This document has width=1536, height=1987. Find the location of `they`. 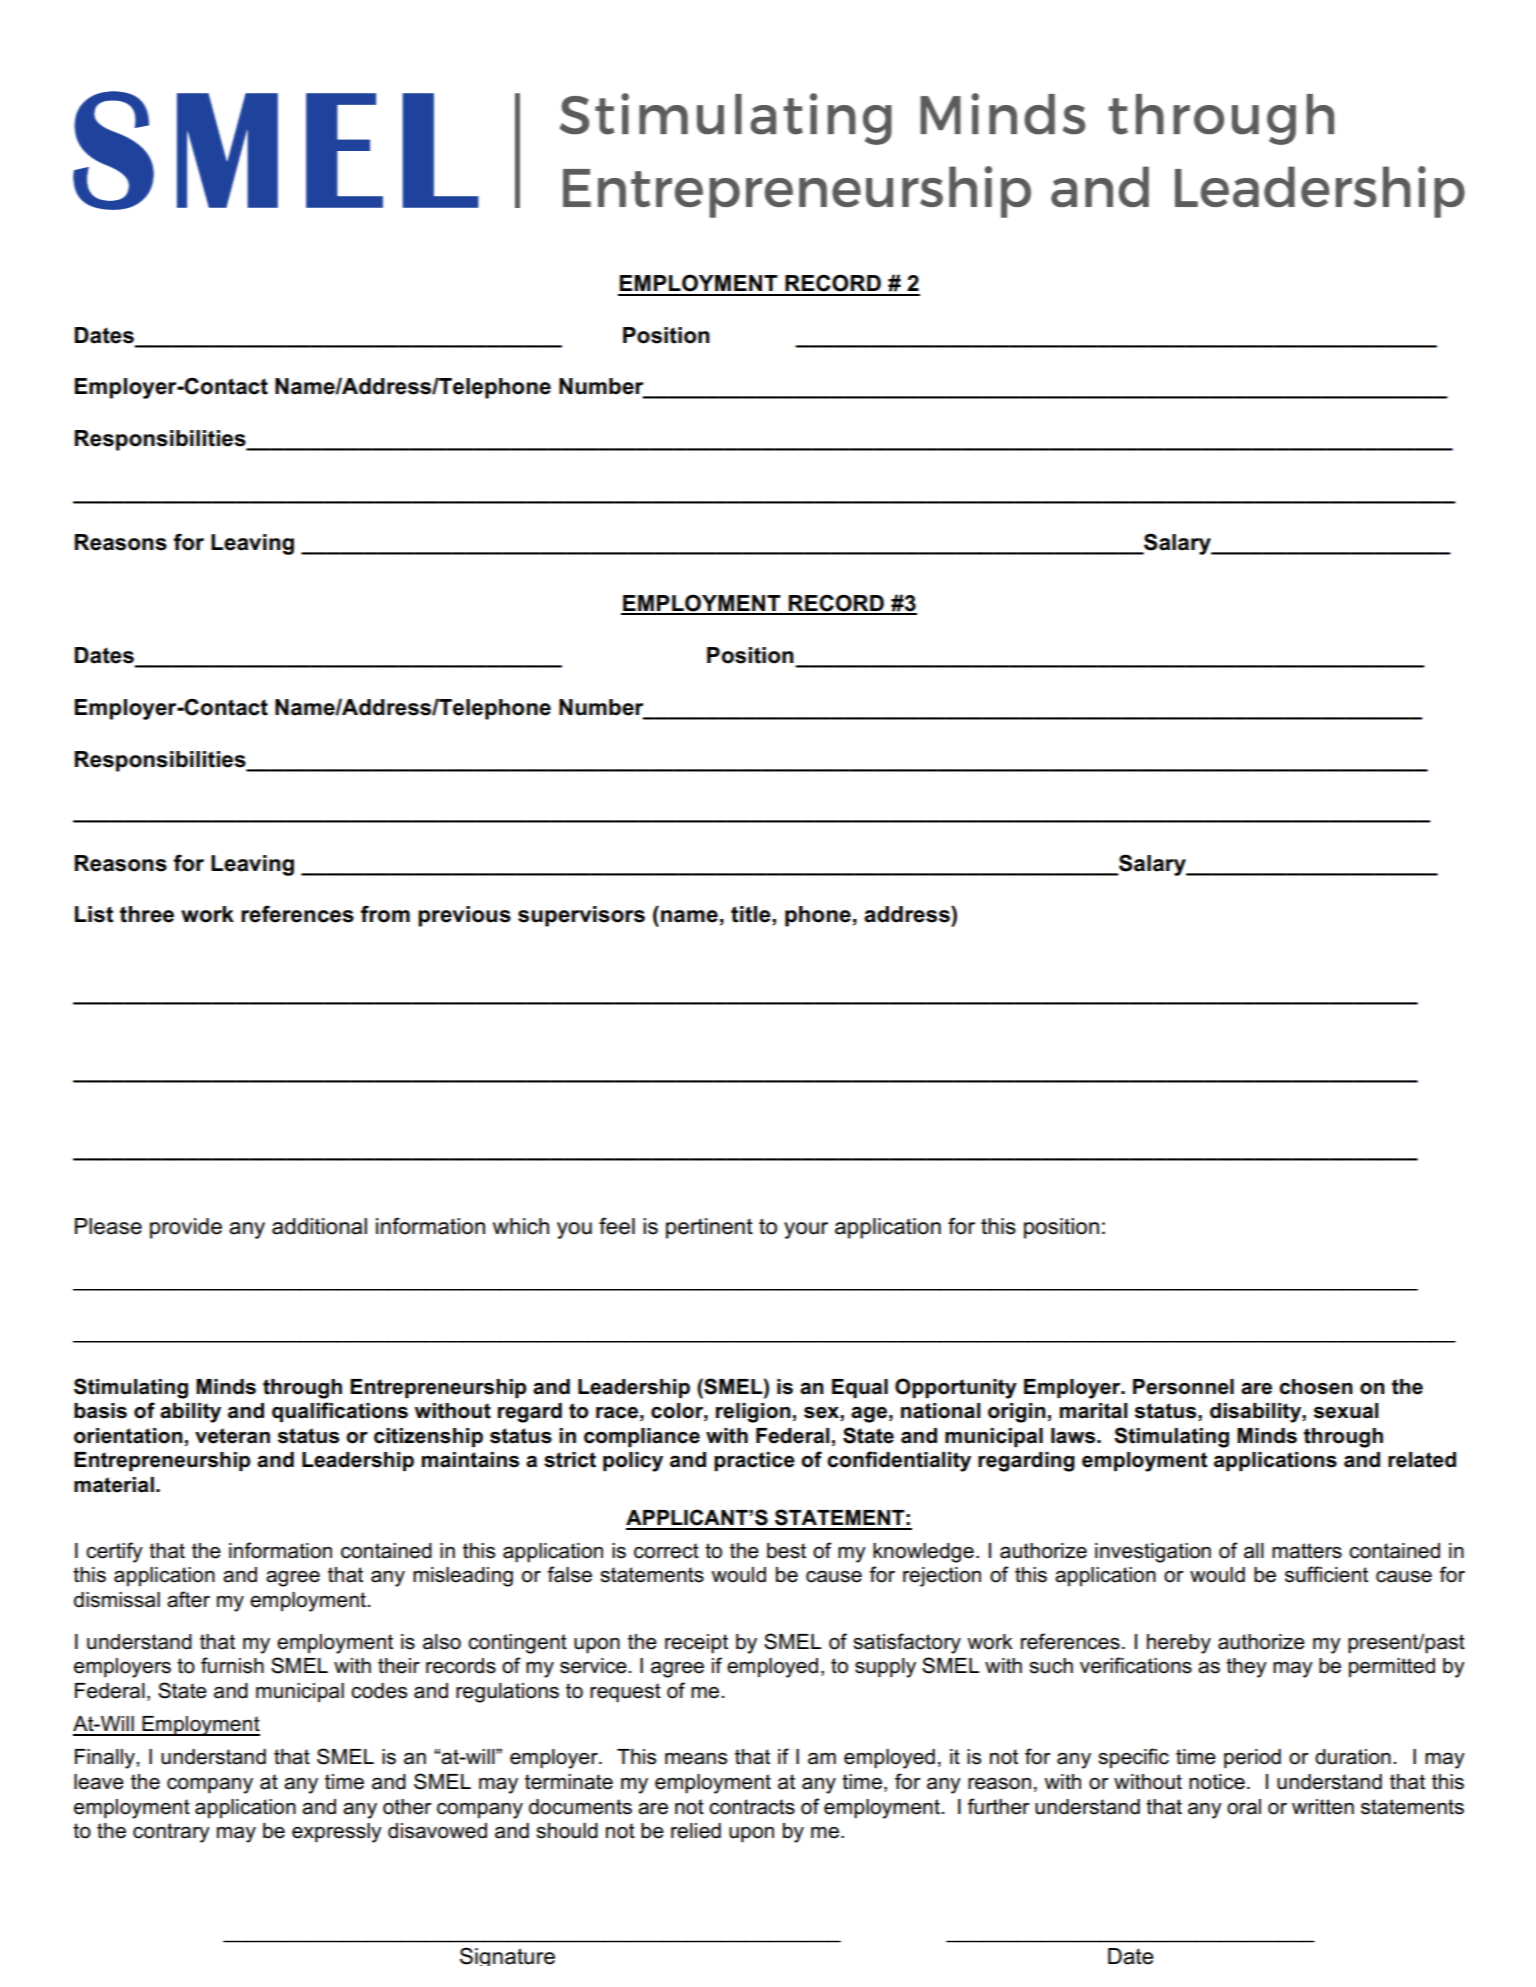

they is located at coordinates (1246, 1668).
